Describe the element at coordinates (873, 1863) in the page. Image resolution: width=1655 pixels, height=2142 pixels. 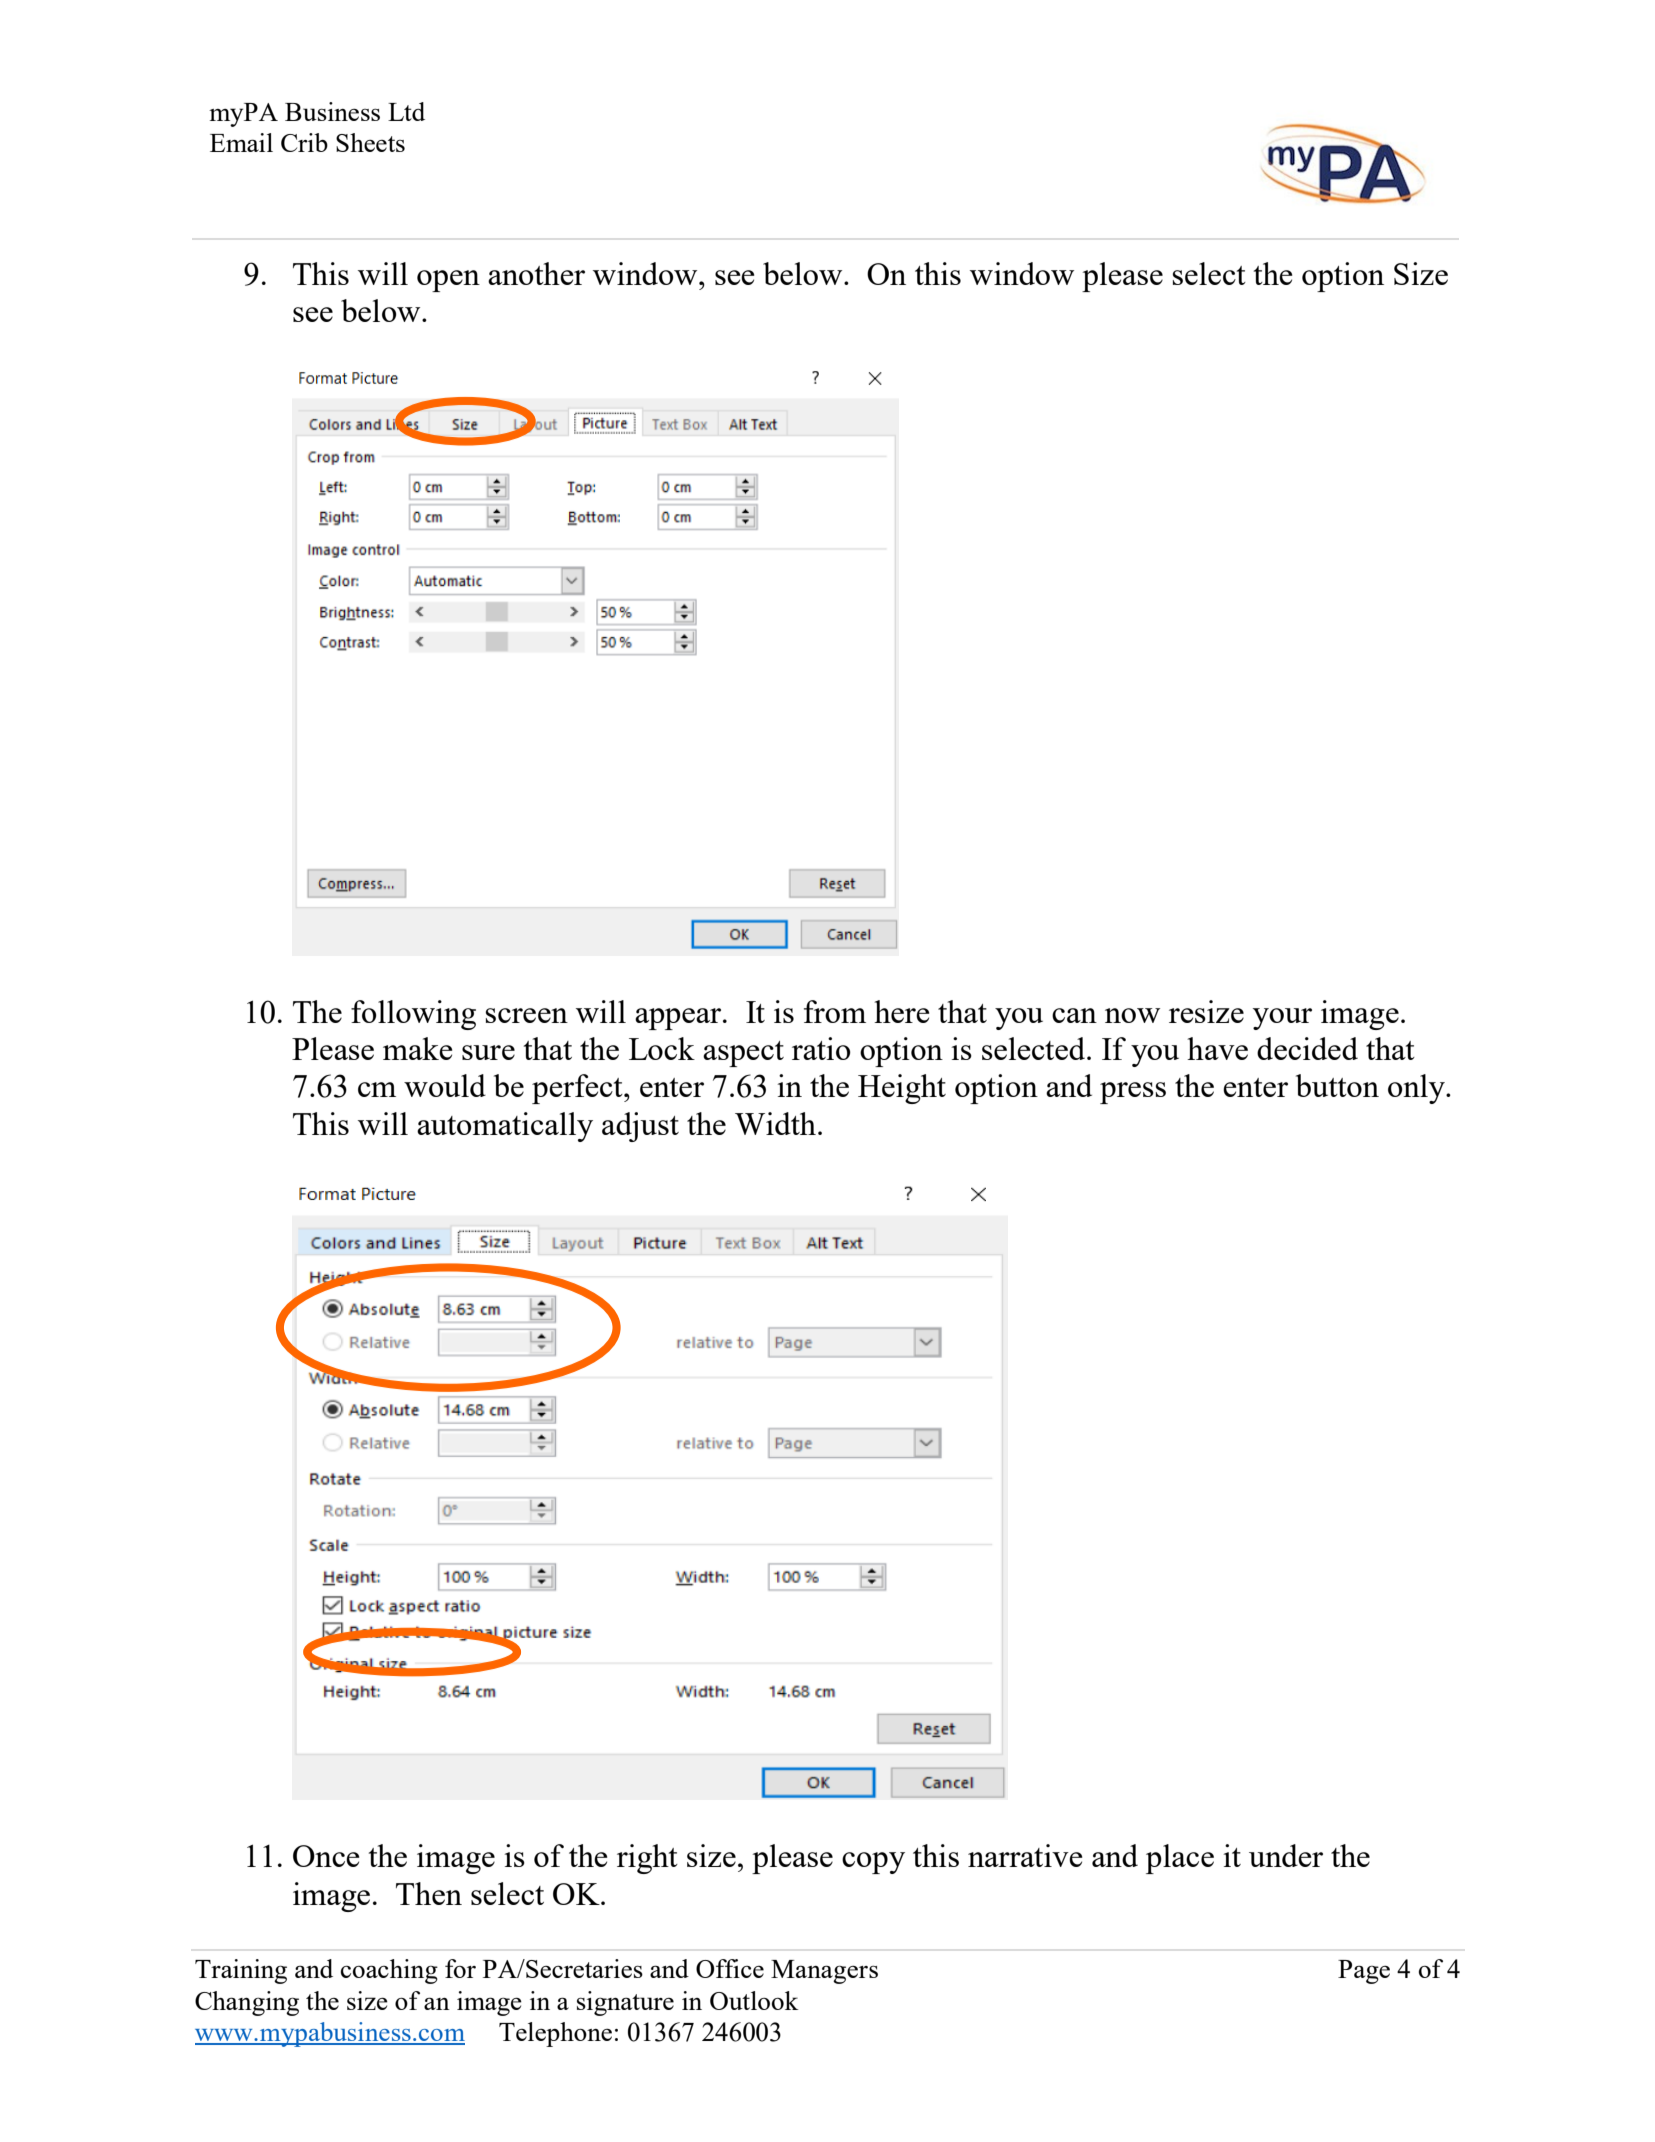
I see `copy` at that location.
